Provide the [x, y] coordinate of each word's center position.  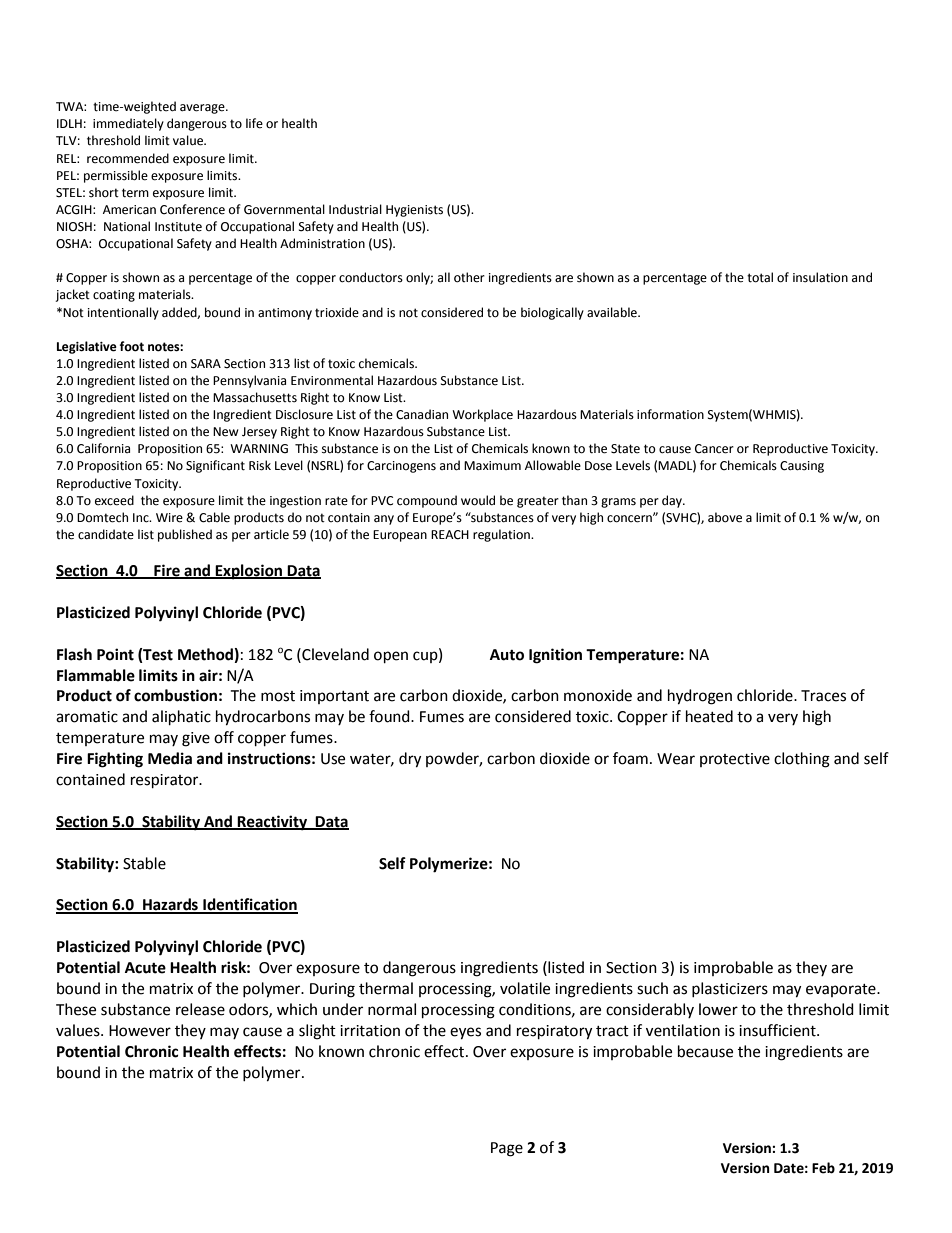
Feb [823, 1168]
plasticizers [730, 989]
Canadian [422, 414]
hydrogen [700, 697]
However [140, 1031]
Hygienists [414, 211]
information [670, 414]
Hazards [170, 905]
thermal [386, 988]
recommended [128, 158]
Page [507, 1149]
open [391, 657]
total [760, 277]
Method [205, 654]
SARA [206, 364]
